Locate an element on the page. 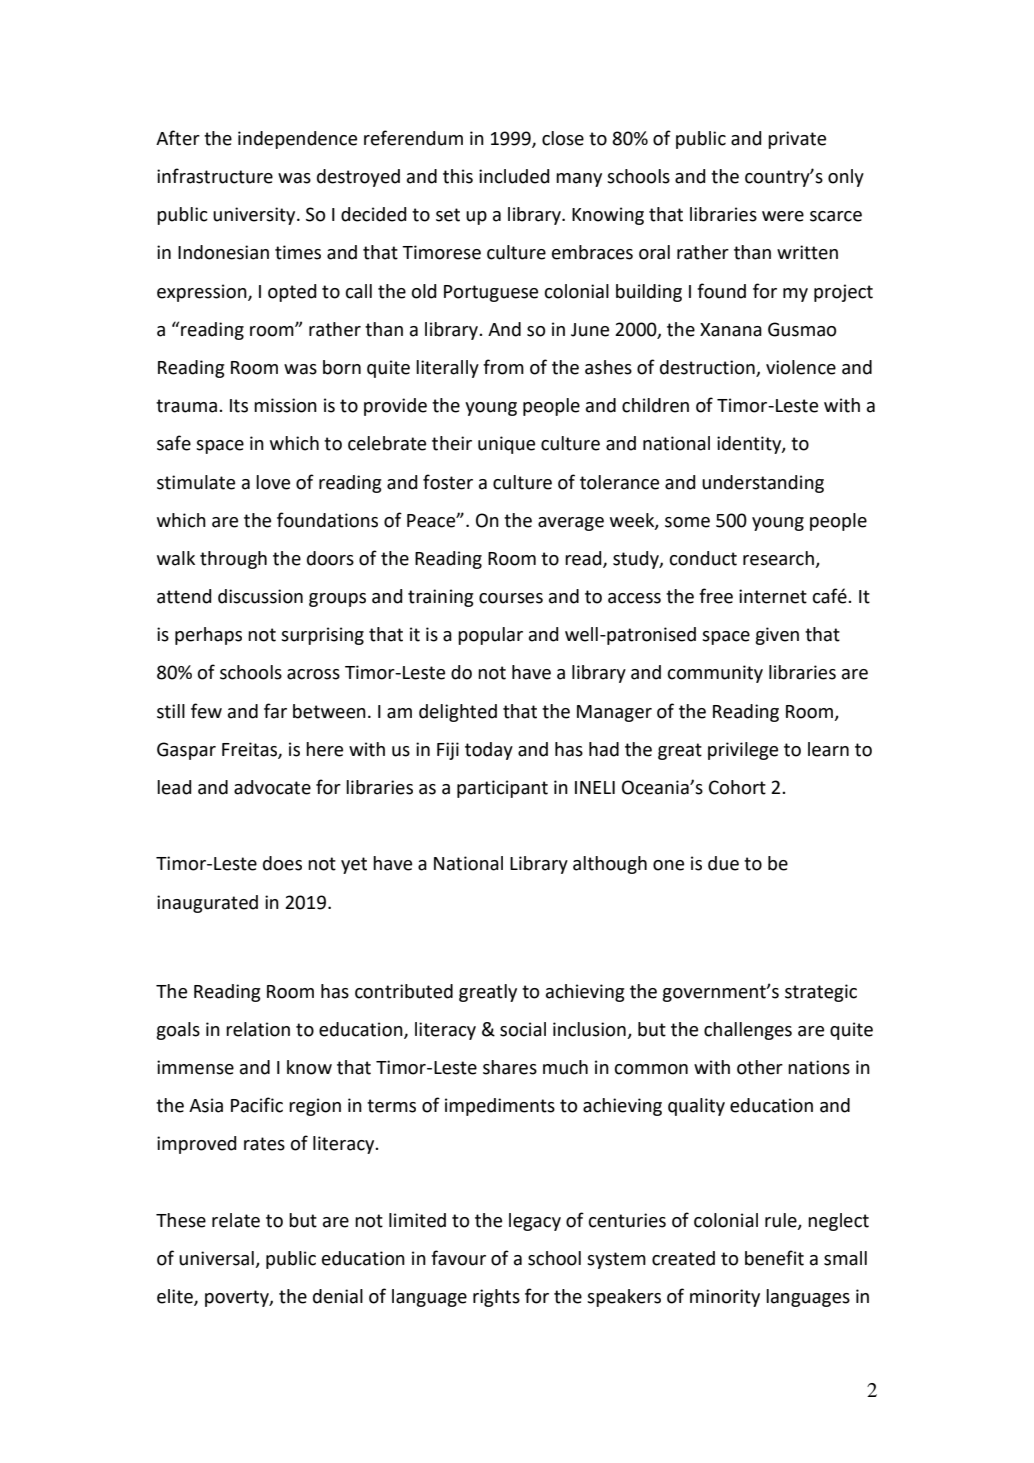  private is located at coordinates (797, 140).
